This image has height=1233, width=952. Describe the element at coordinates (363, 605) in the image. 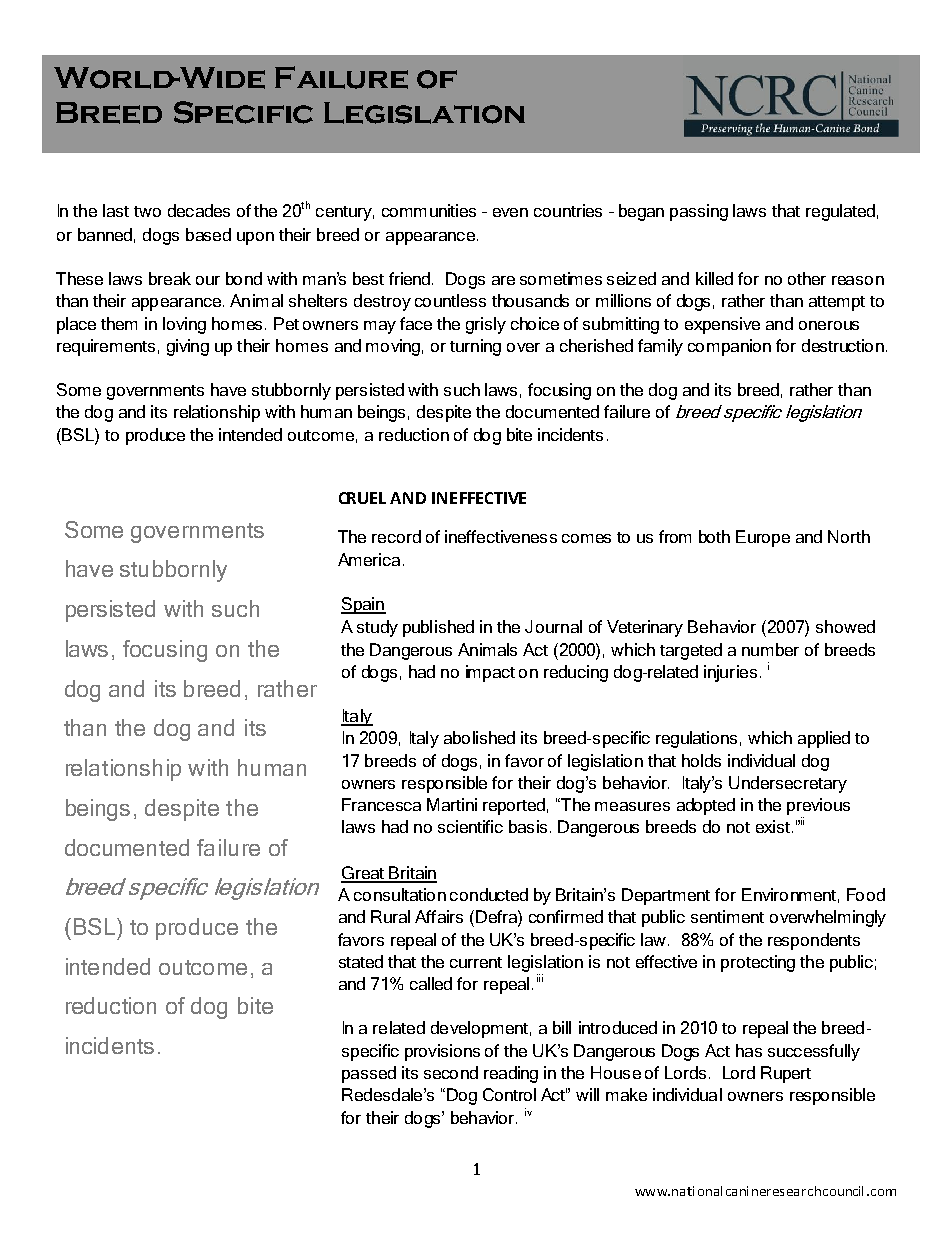

I see `Spain` at that location.
